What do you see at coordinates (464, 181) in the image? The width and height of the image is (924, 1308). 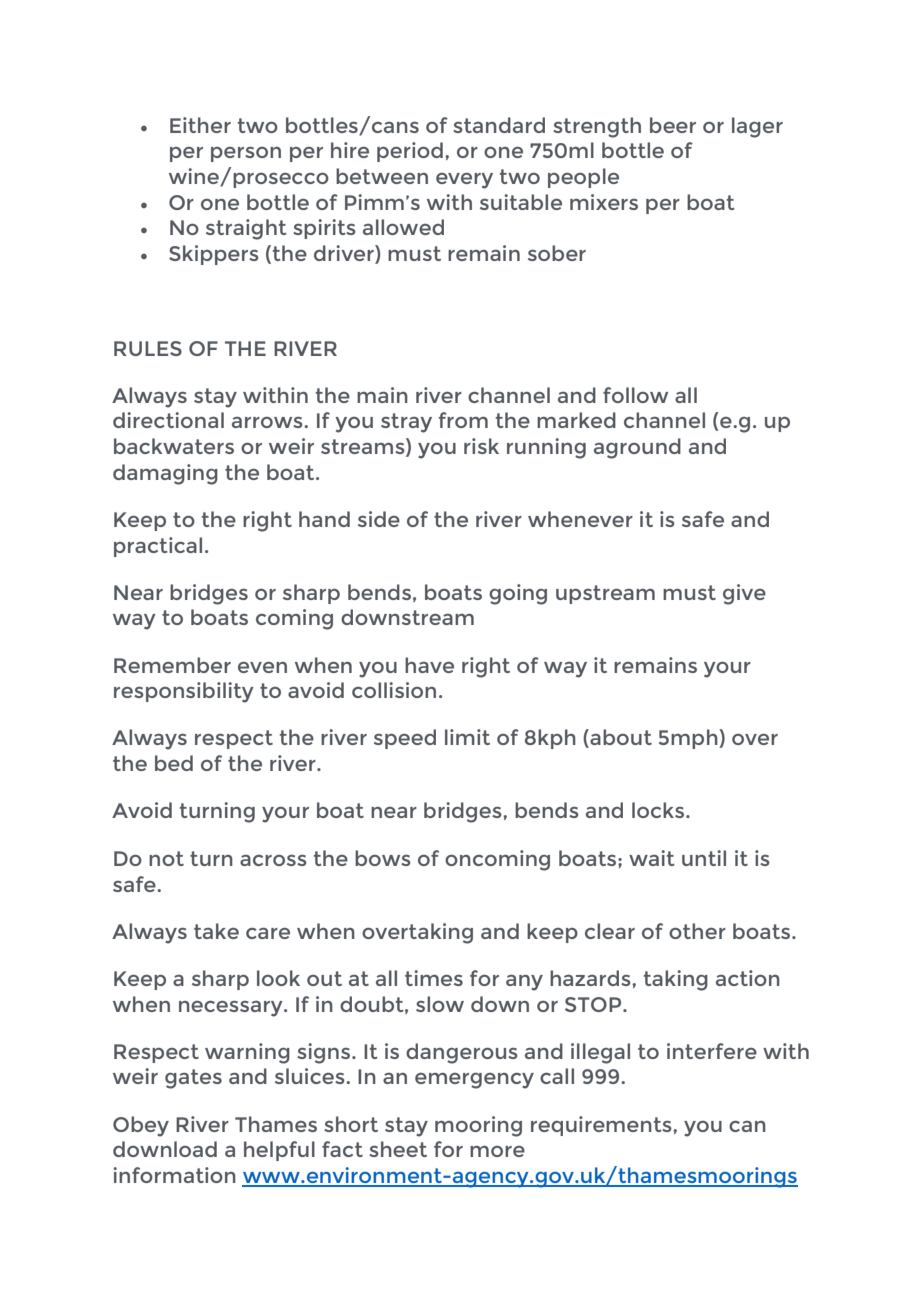 I see `every` at bounding box center [464, 181].
